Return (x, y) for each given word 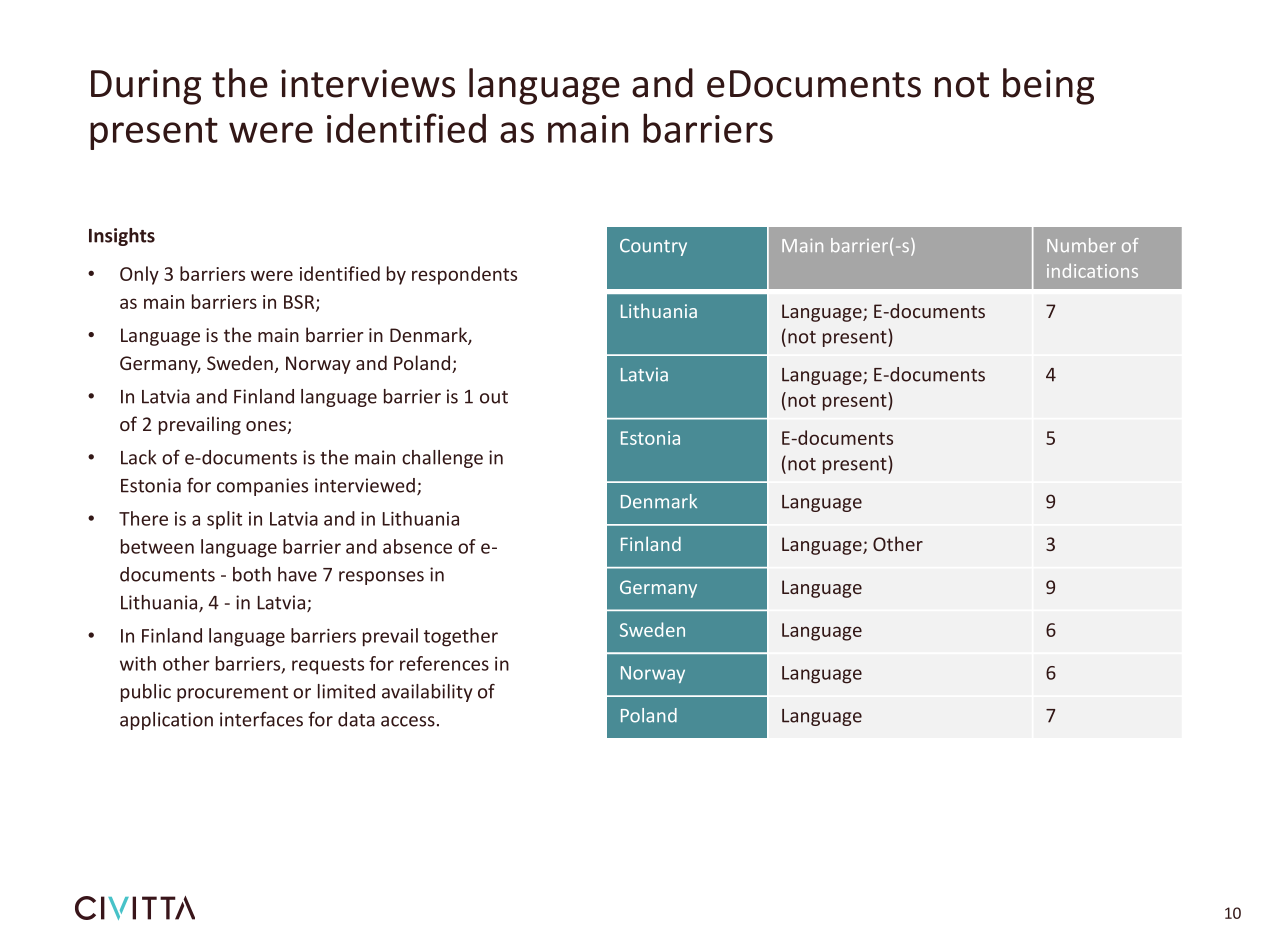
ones (267, 427)
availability (427, 693)
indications (1092, 270)
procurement (232, 694)
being (1048, 86)
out (494, 397)
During (146, 87)
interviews (368, 83)
